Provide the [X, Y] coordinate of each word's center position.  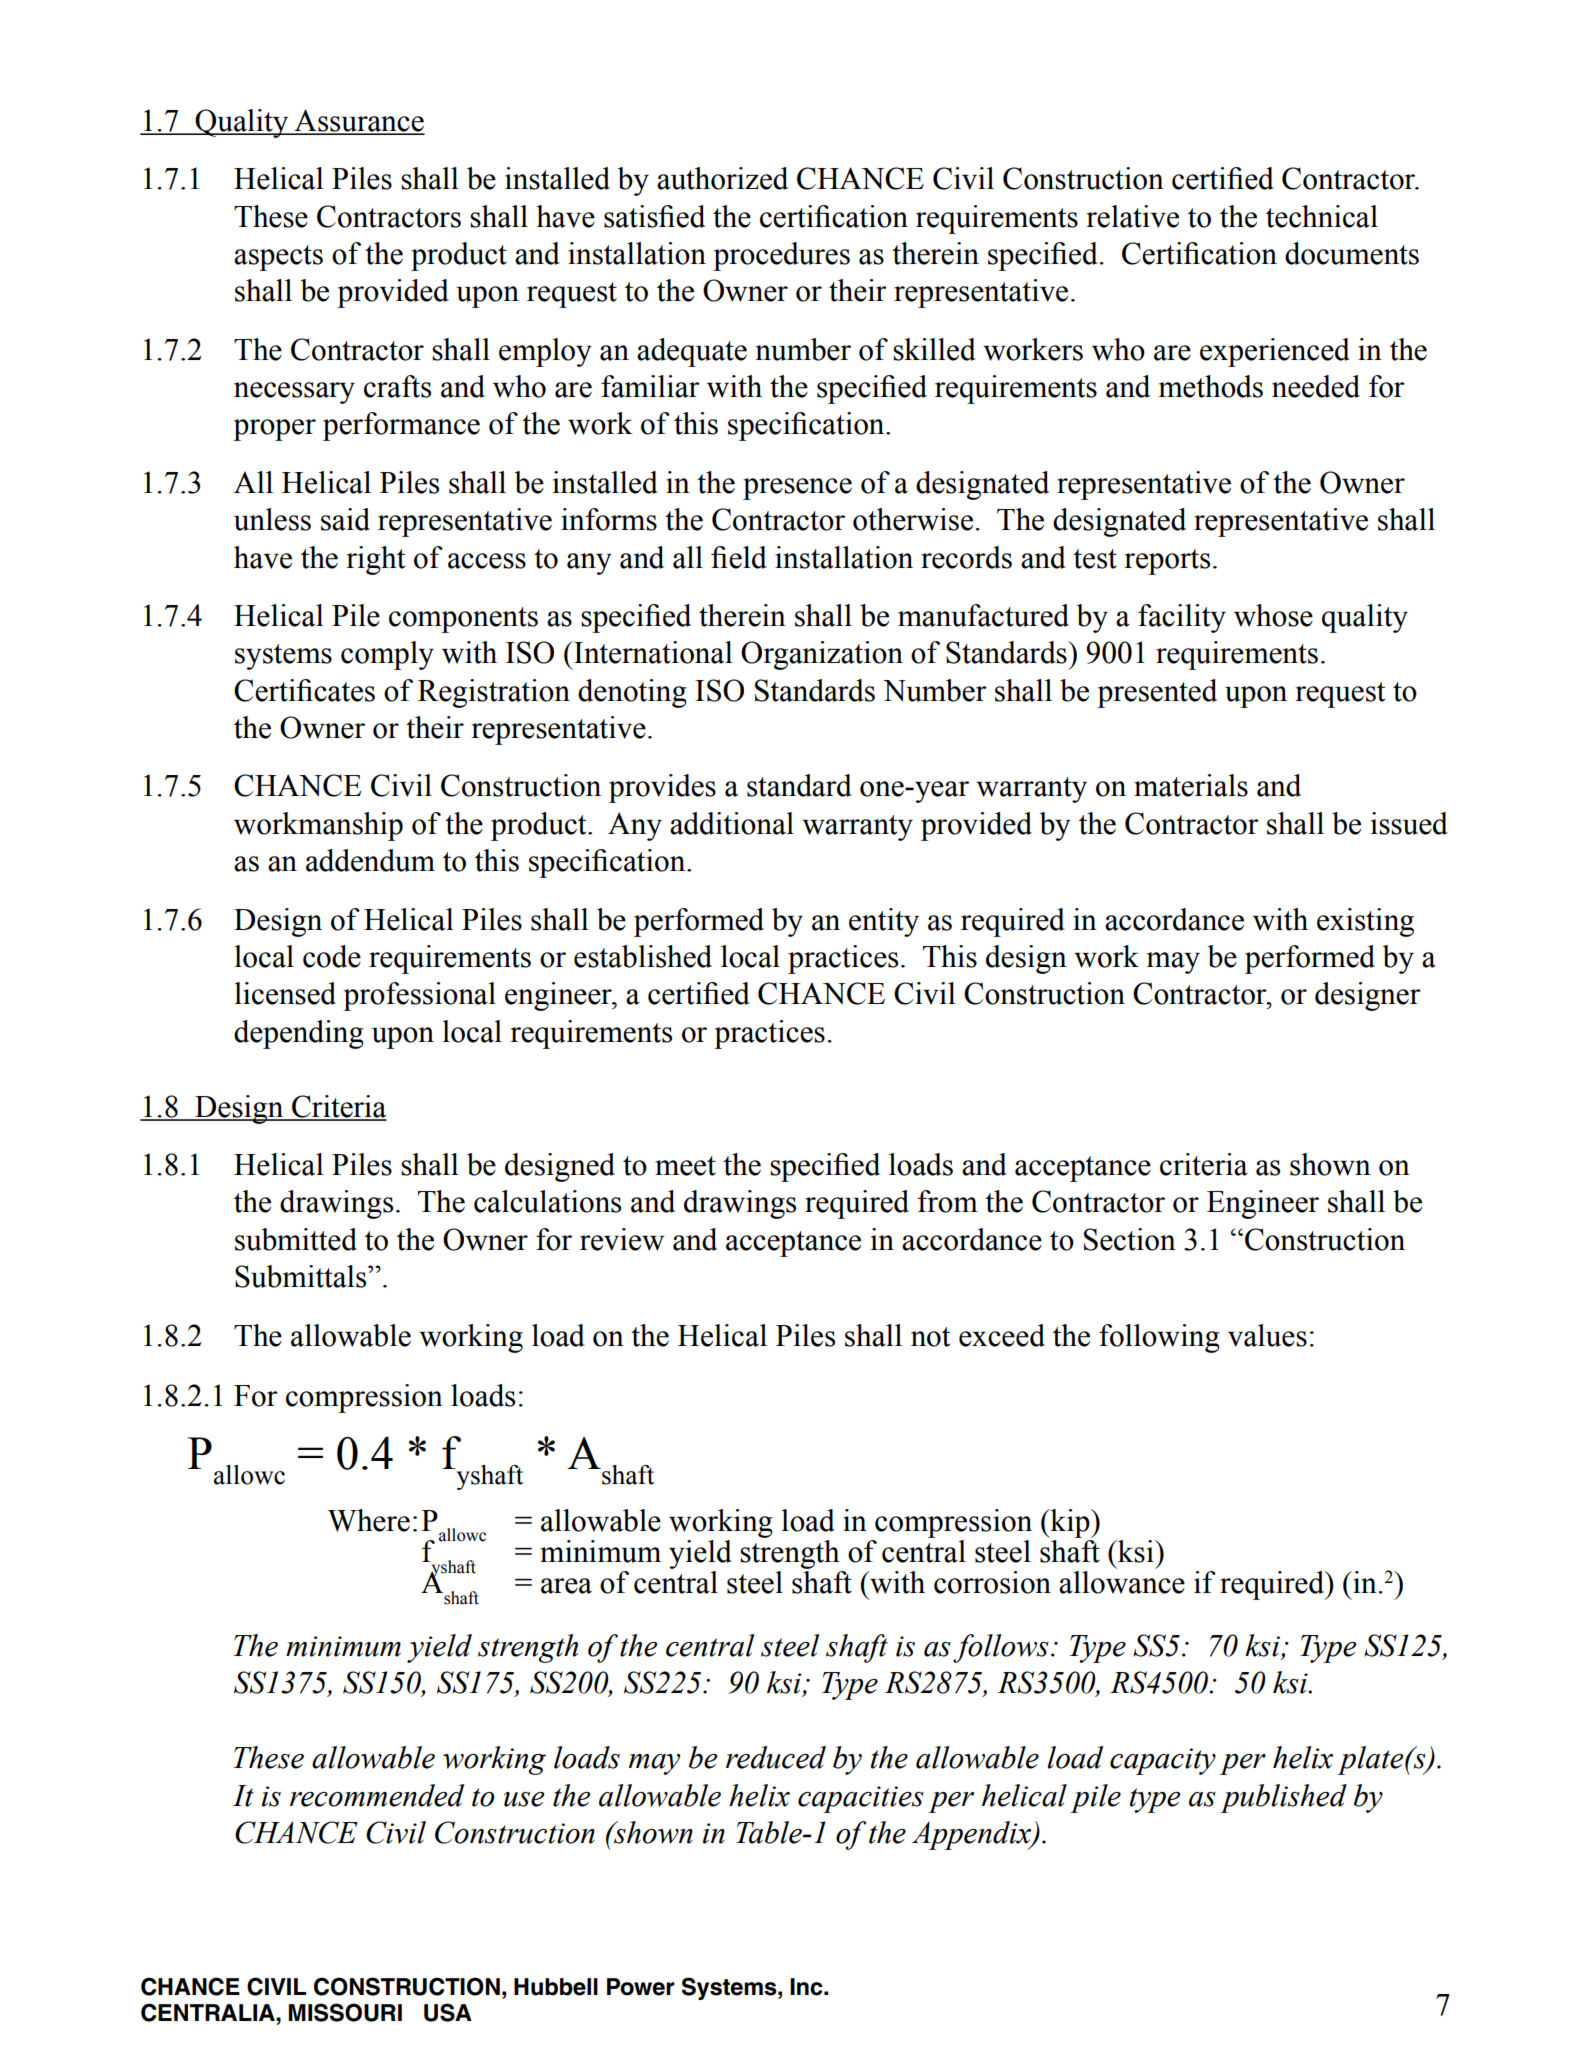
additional [732, 823]
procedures [781, 256]
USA [448, 2012]
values [1267, 1335]
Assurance [358, 121]
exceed [1002, 1335]
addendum [370, 860]
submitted [296, 1239]
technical [1322, 216]
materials [1191, 785]
